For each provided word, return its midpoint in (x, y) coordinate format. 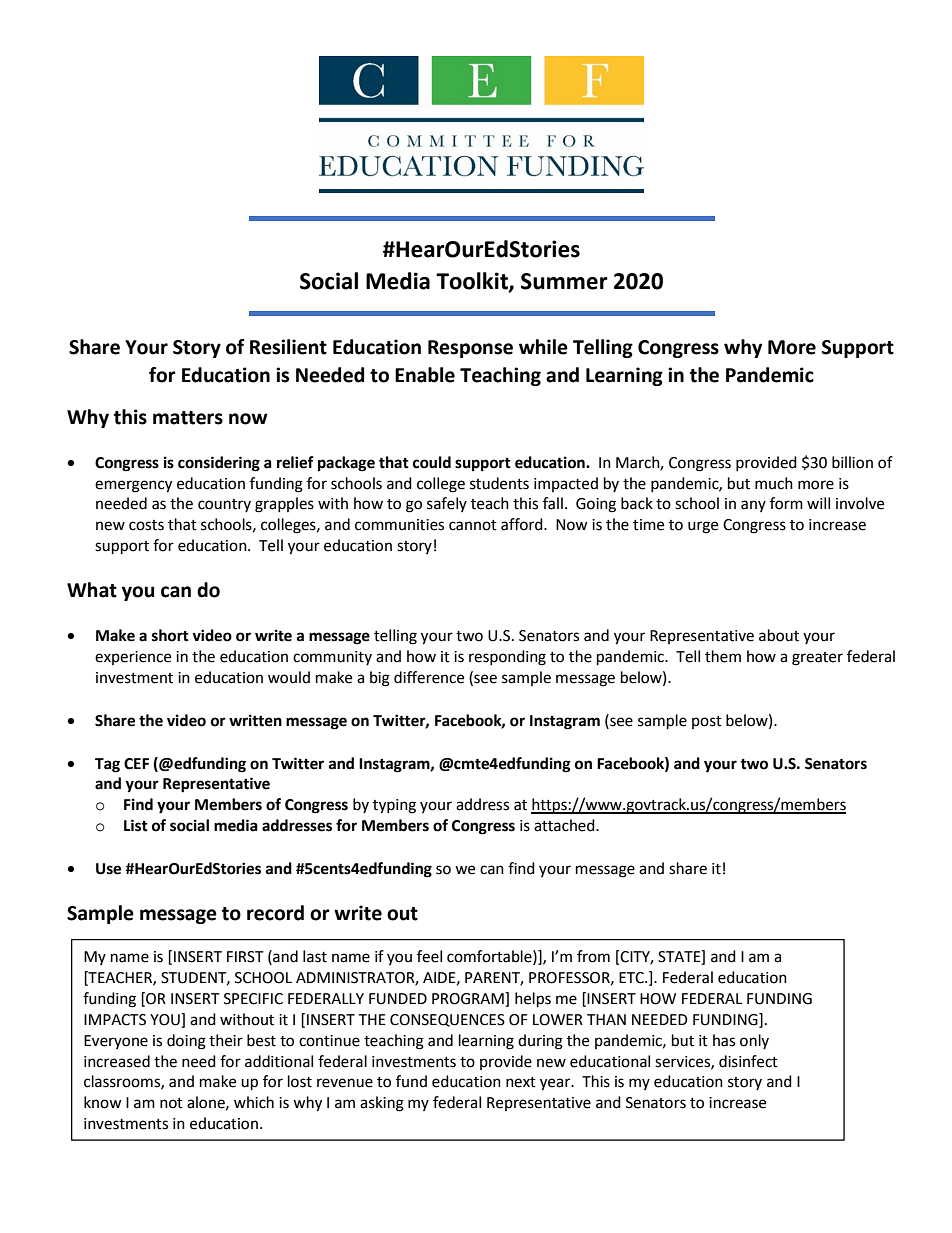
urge (703, 527)
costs (146, 525)
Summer (564, 281)
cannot (473, 525)
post (707, 722)
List (136, 825)
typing (394, 806)
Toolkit (473, 282)
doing (186, 1042)
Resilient (288, 347)
